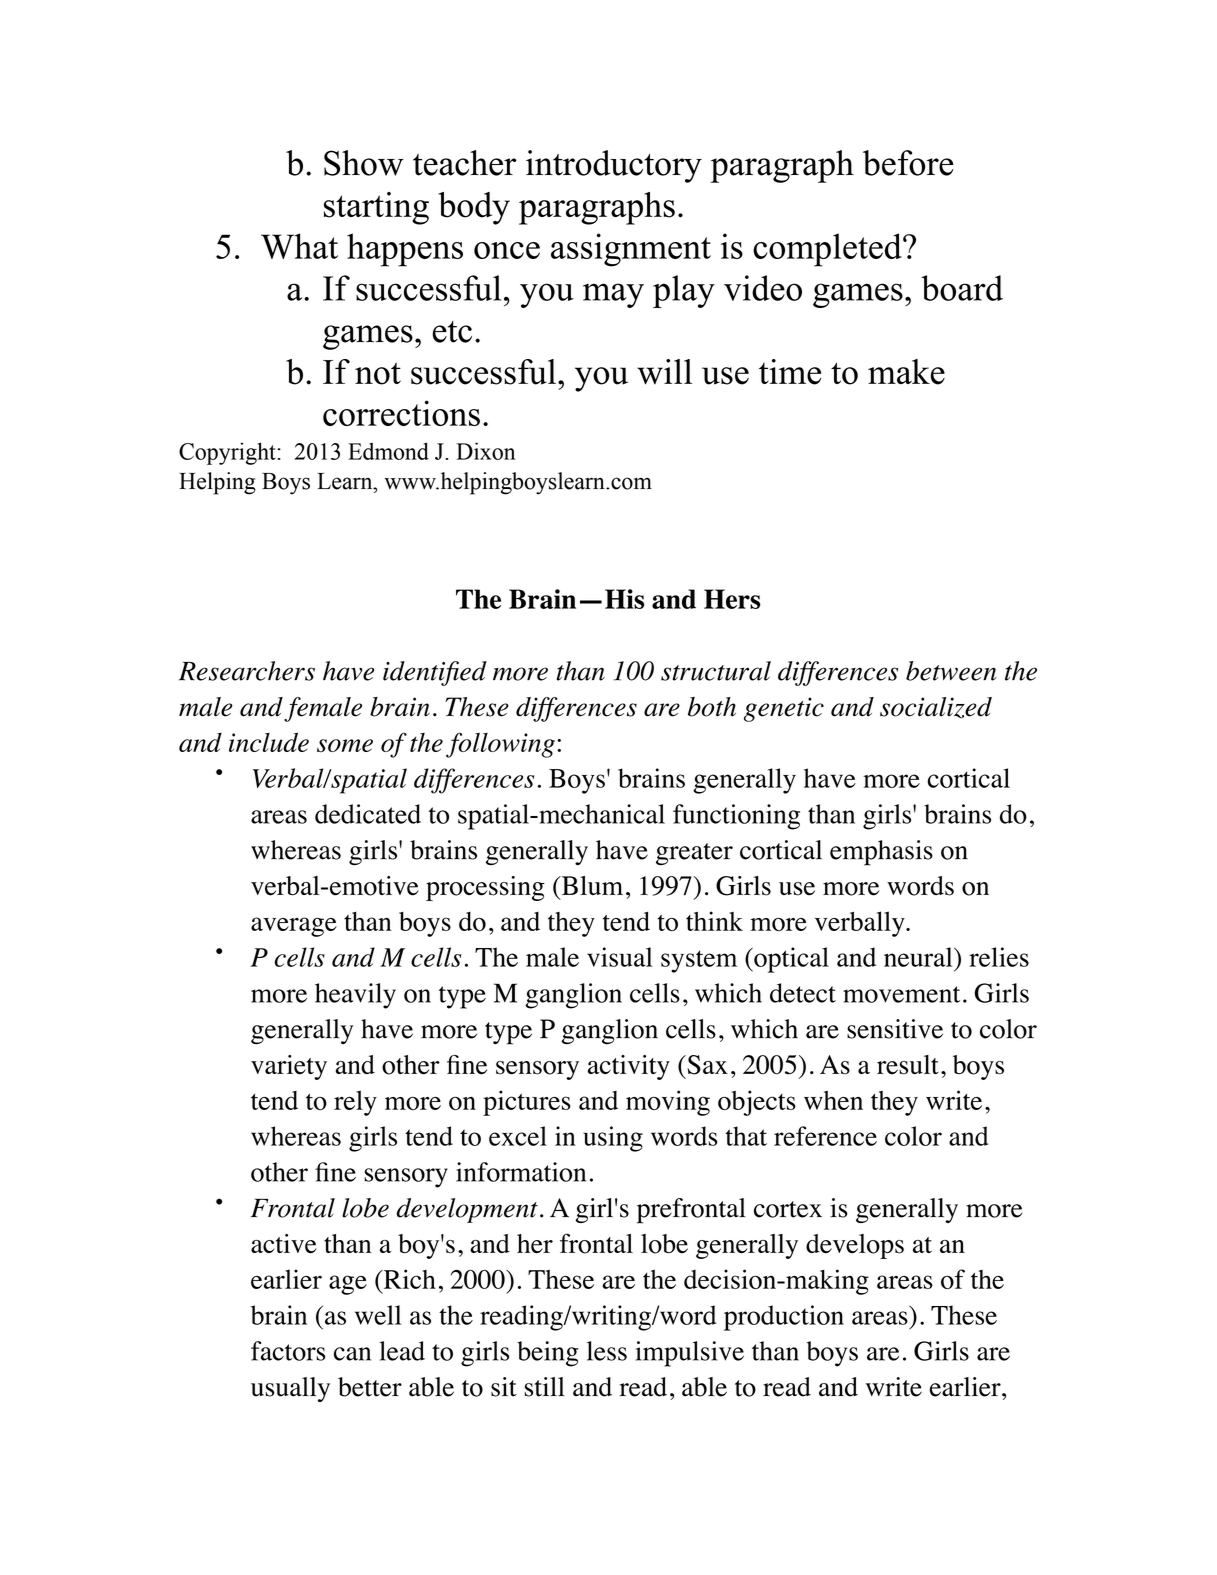 The image size is (1217, 1575). I want to click on before, so click(908, 163).
